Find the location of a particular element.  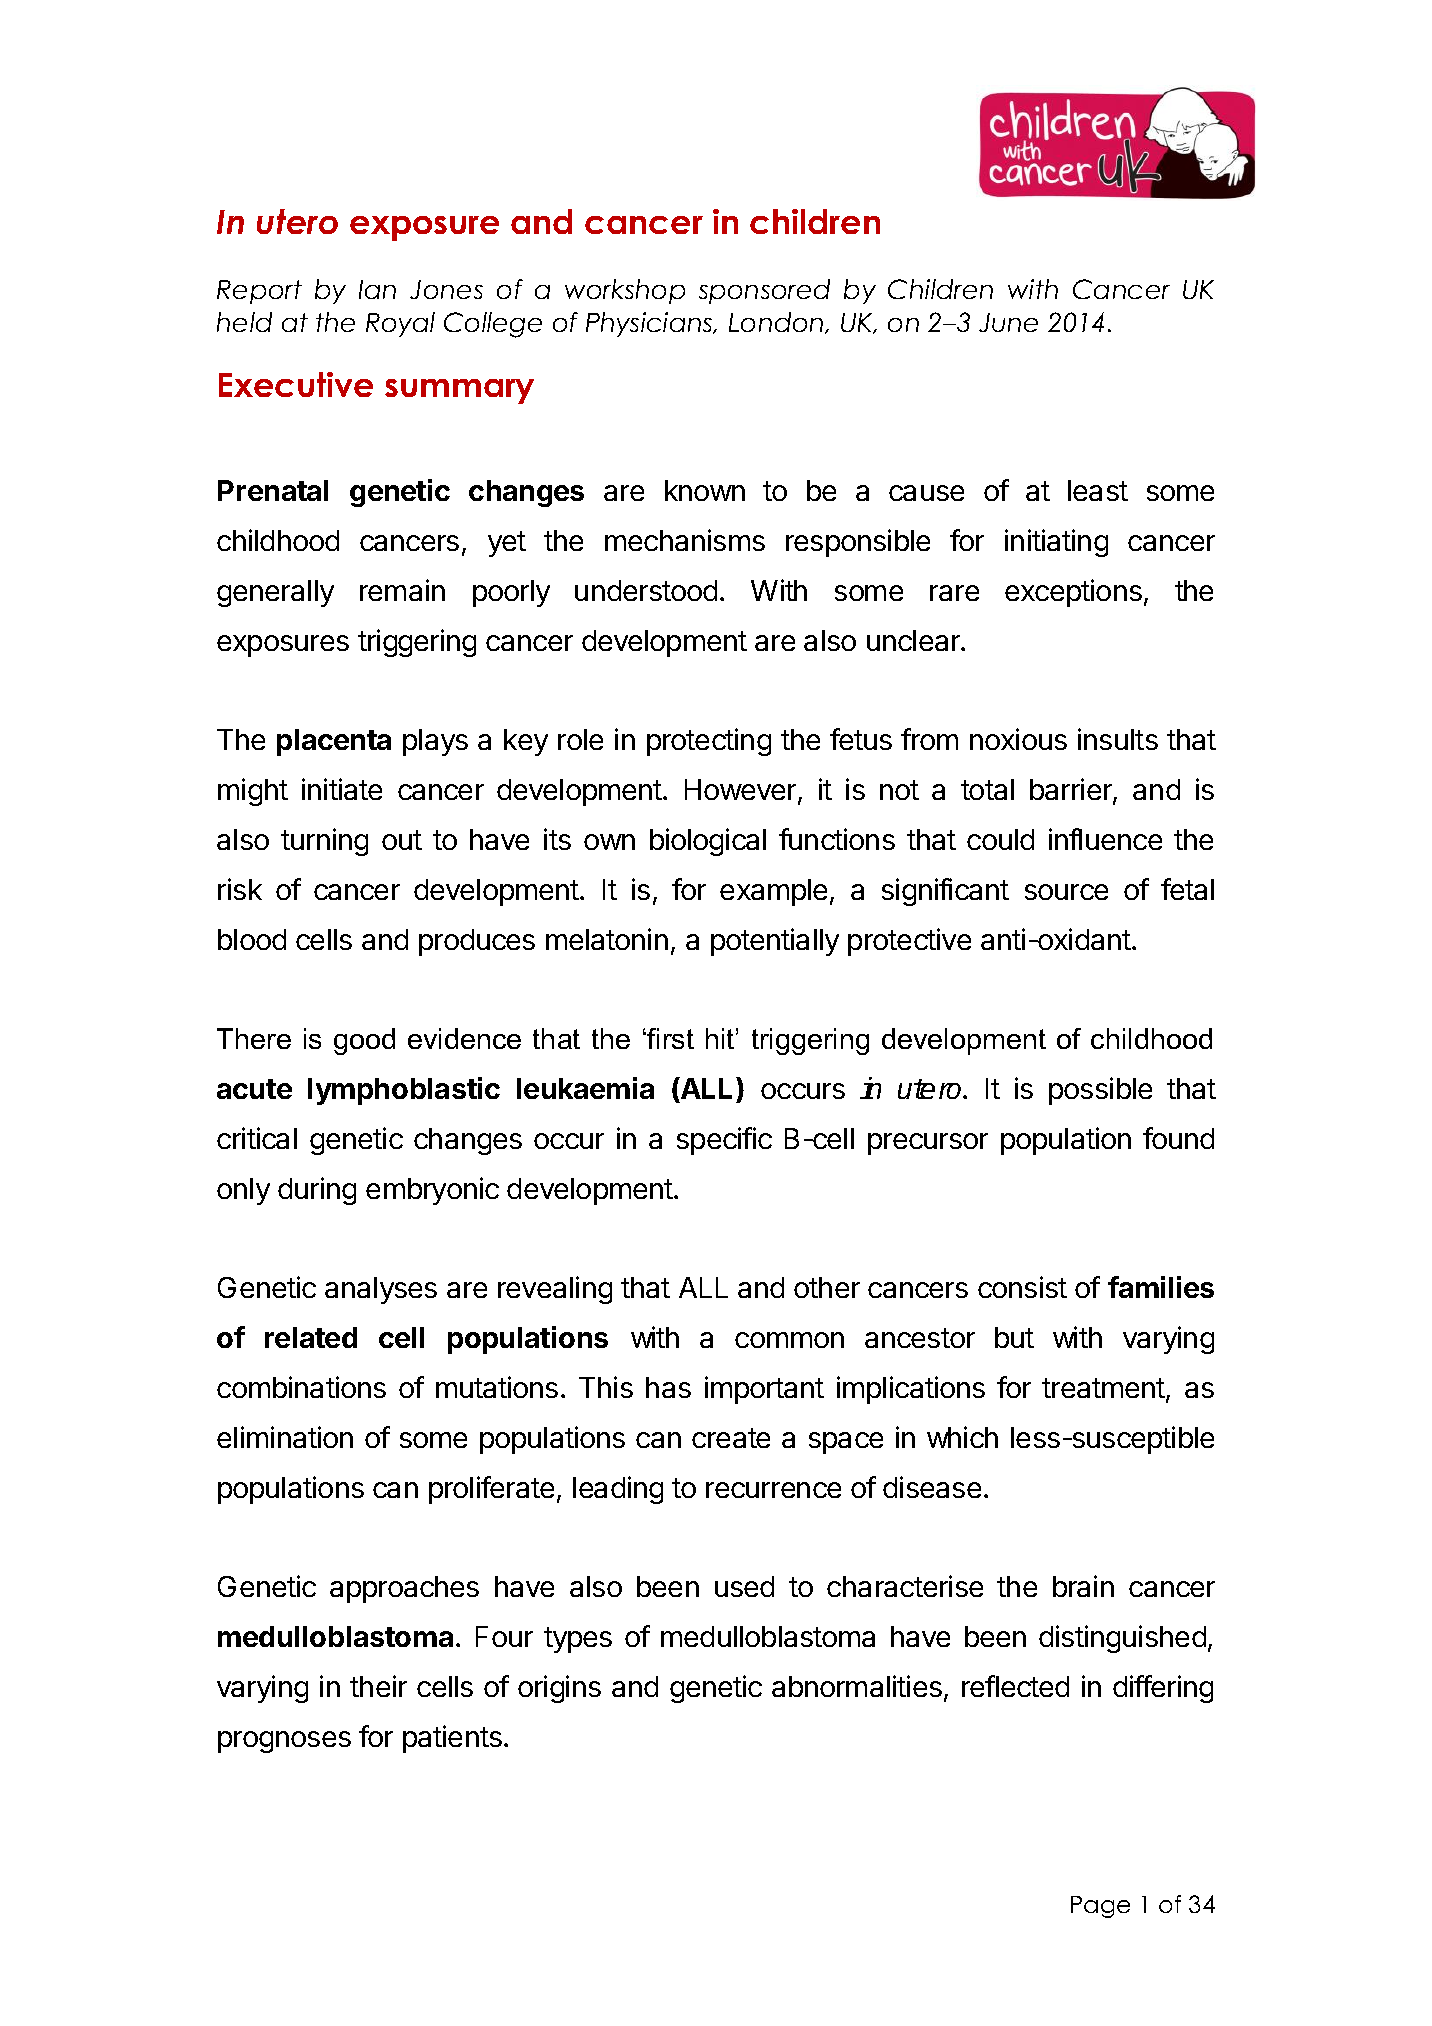

Royal is located at coordinates (400, 324).
